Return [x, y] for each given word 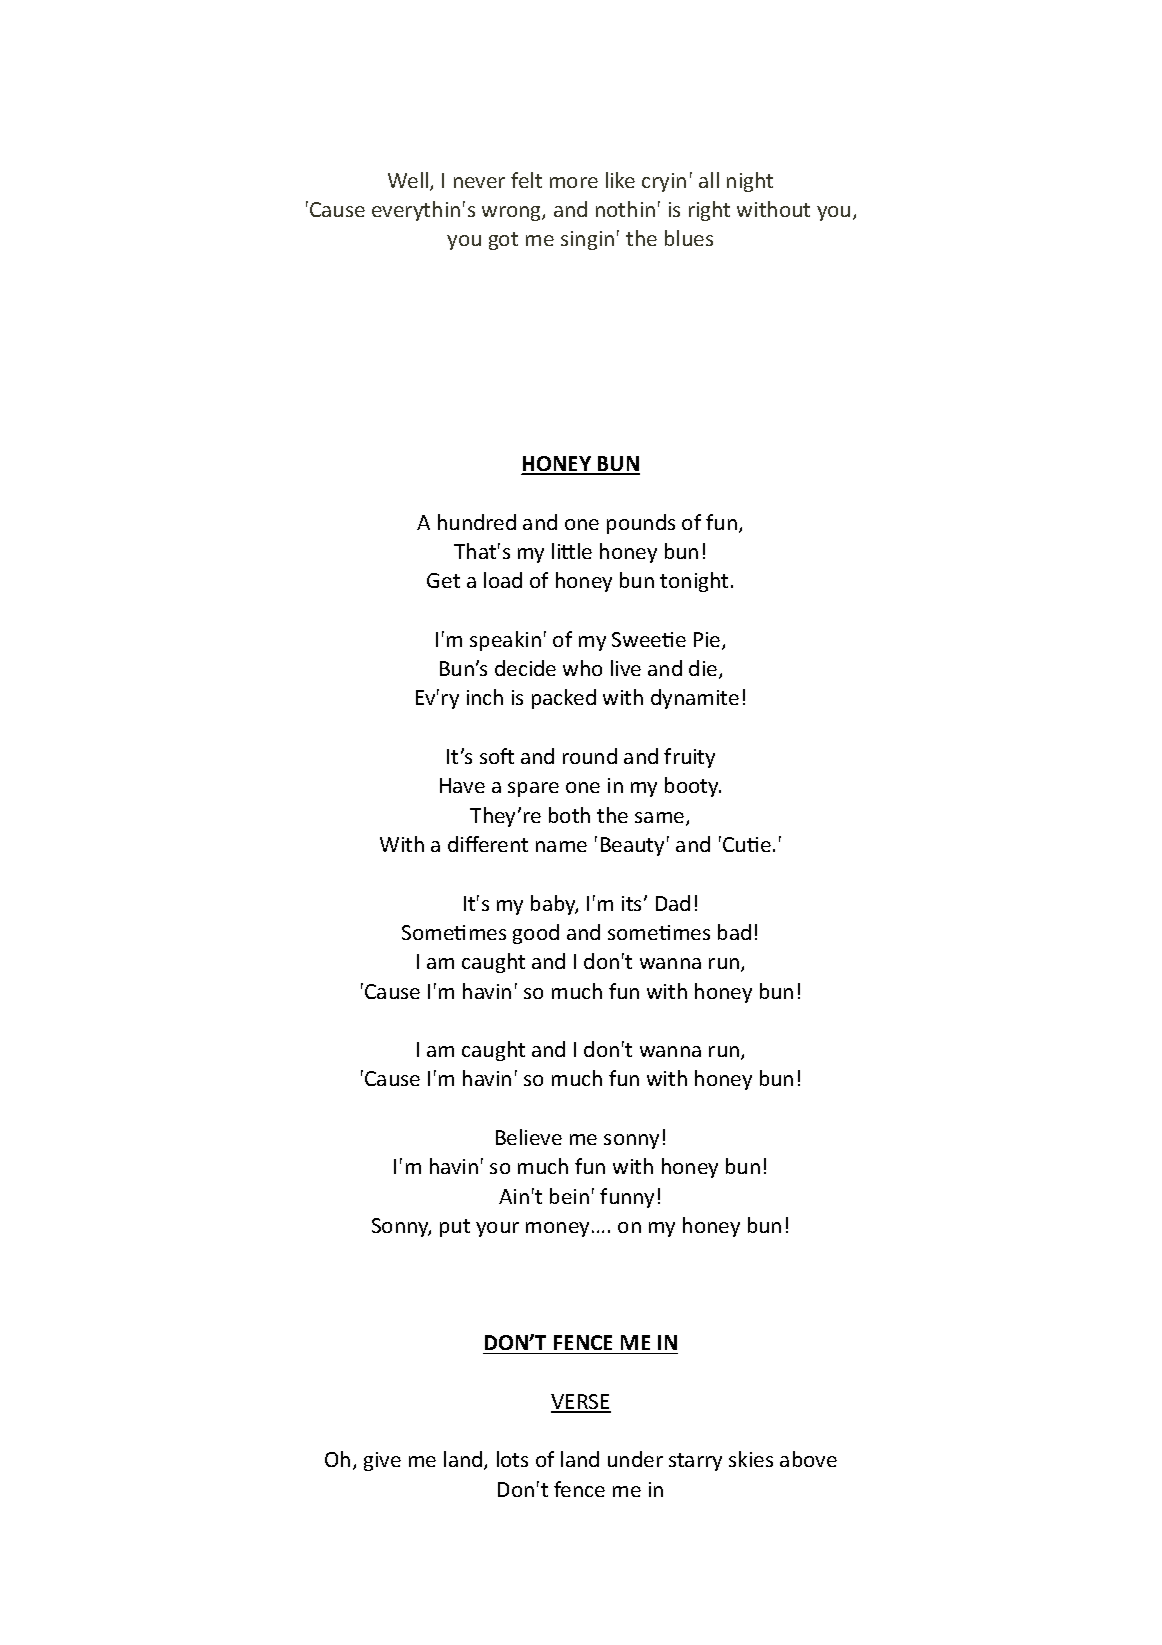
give [382, 1461]
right [709, 211]
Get [443, 580]
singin [587, 240]
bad [734, 932]
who [582, 668]
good [536, 934]
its [633, 903]
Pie [708, 641]
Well [408, 180]
